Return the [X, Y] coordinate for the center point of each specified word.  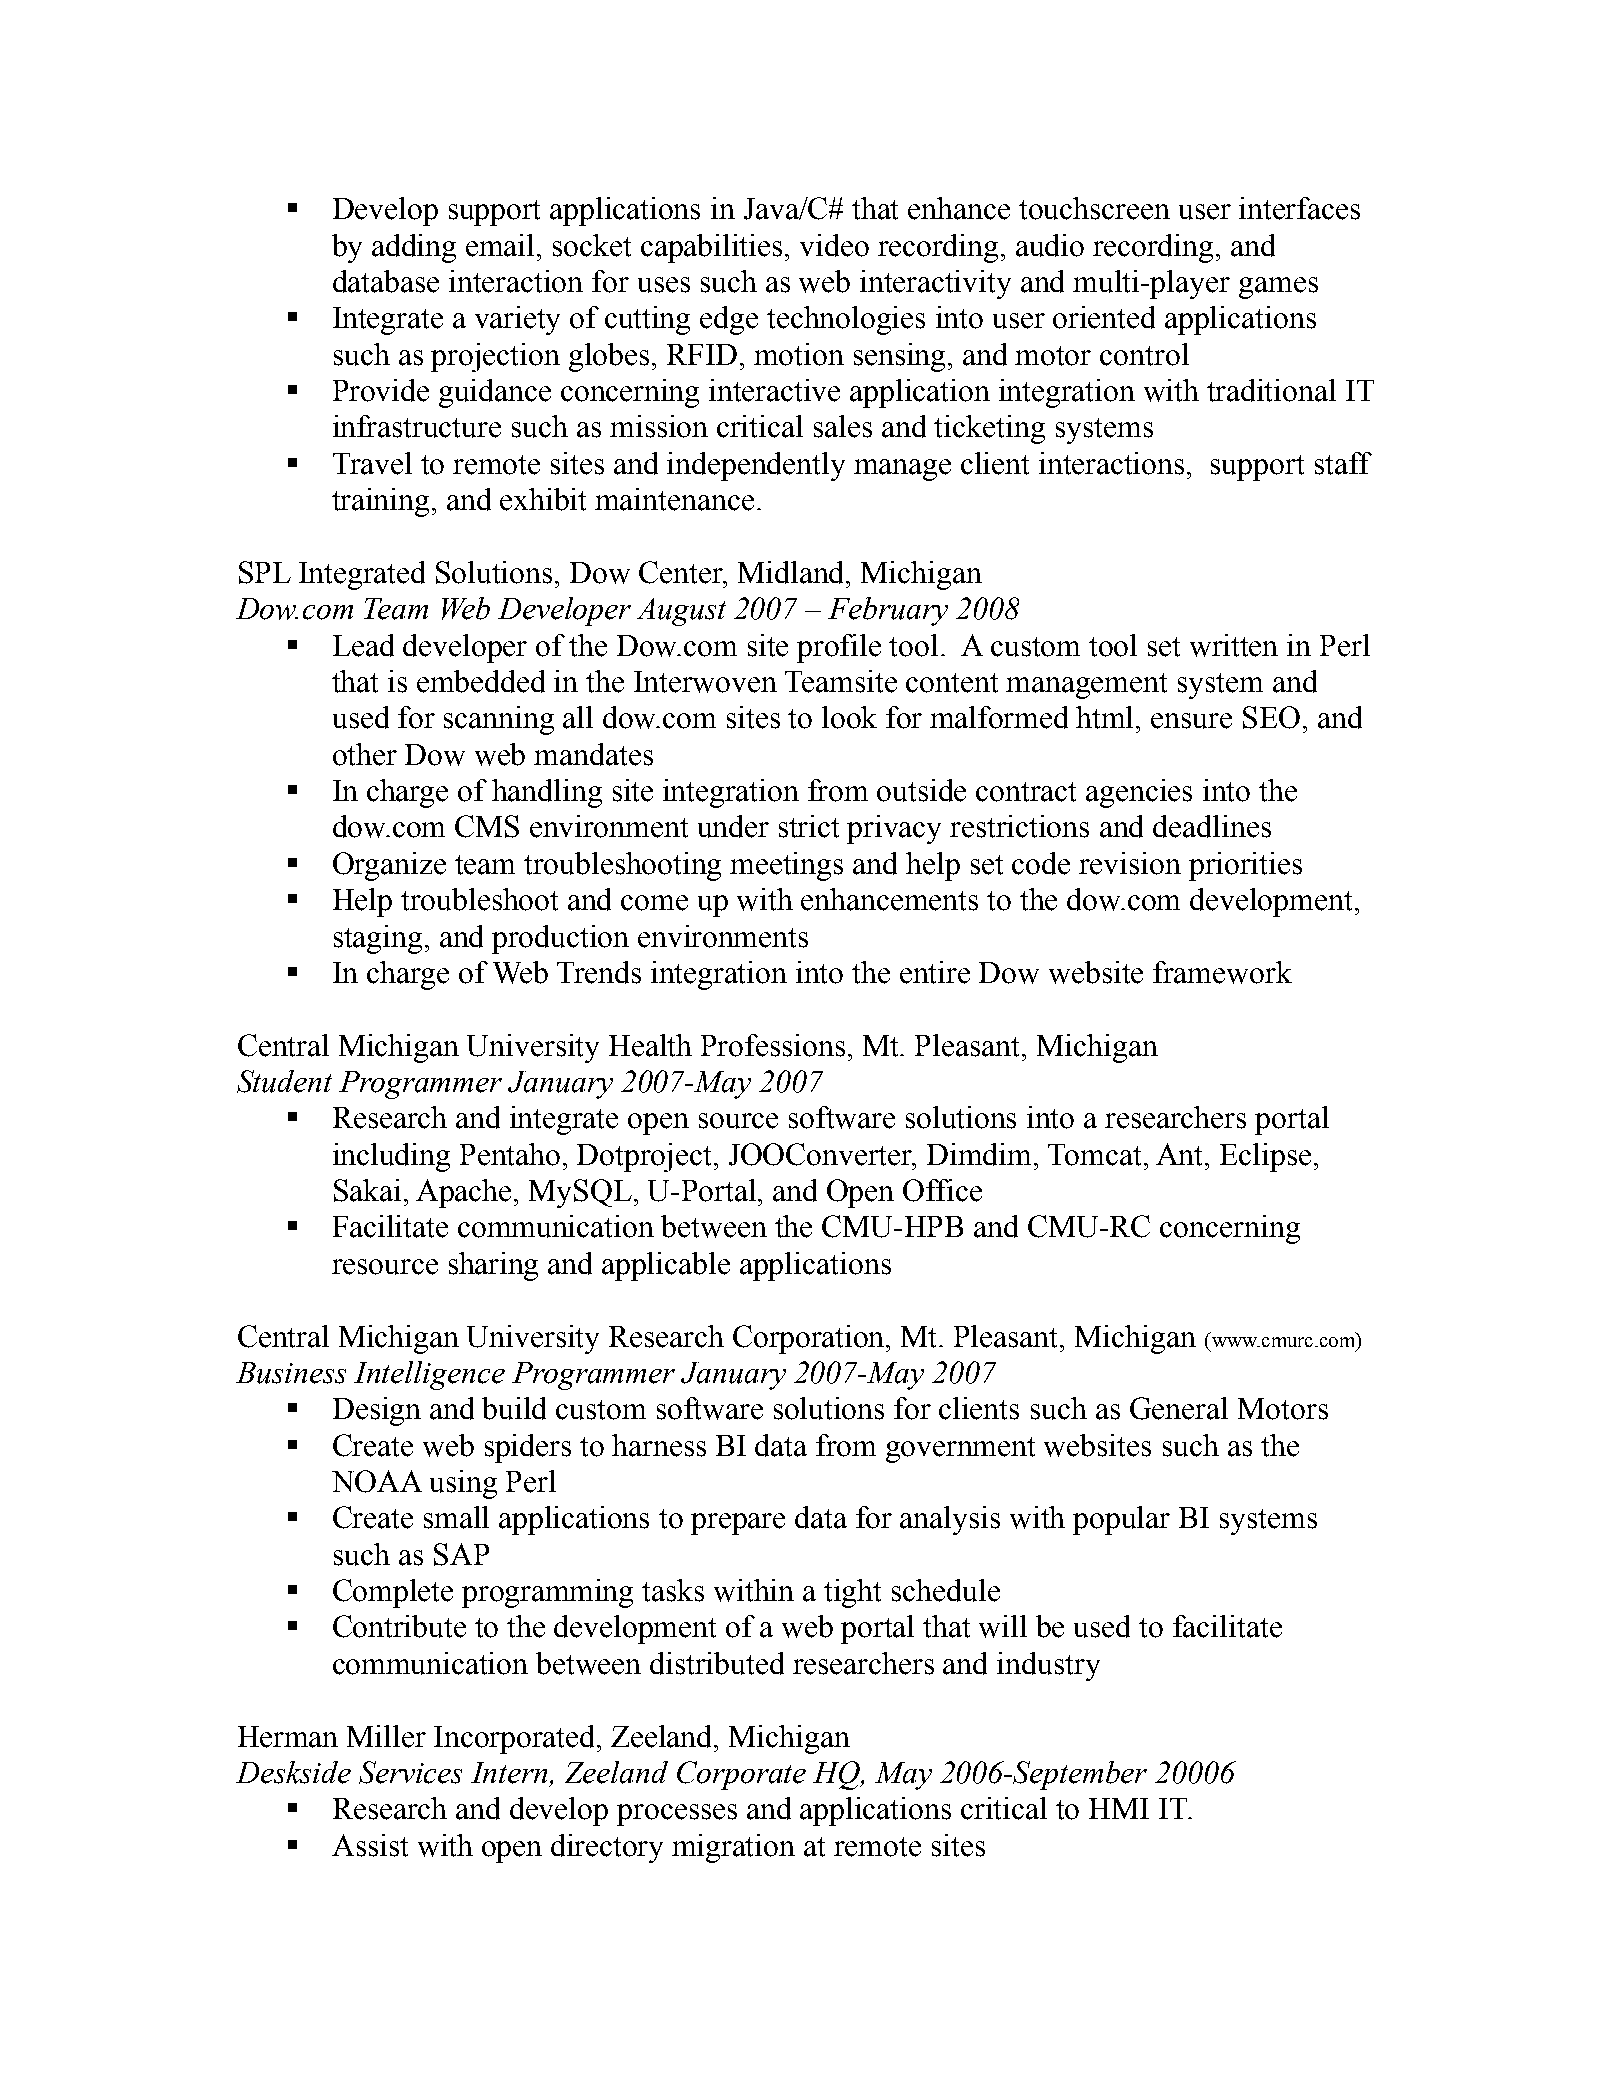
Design [377, 1411]
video [834, 245]
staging [378, 939]
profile [839, 648]
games [1278, 288]
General [1179, 1408]
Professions [773, 1045]
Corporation [810, 1339]
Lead [363, 645]
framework [1222, 972]
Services [410, 1772]
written [1234, 645]
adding [414, 248]
